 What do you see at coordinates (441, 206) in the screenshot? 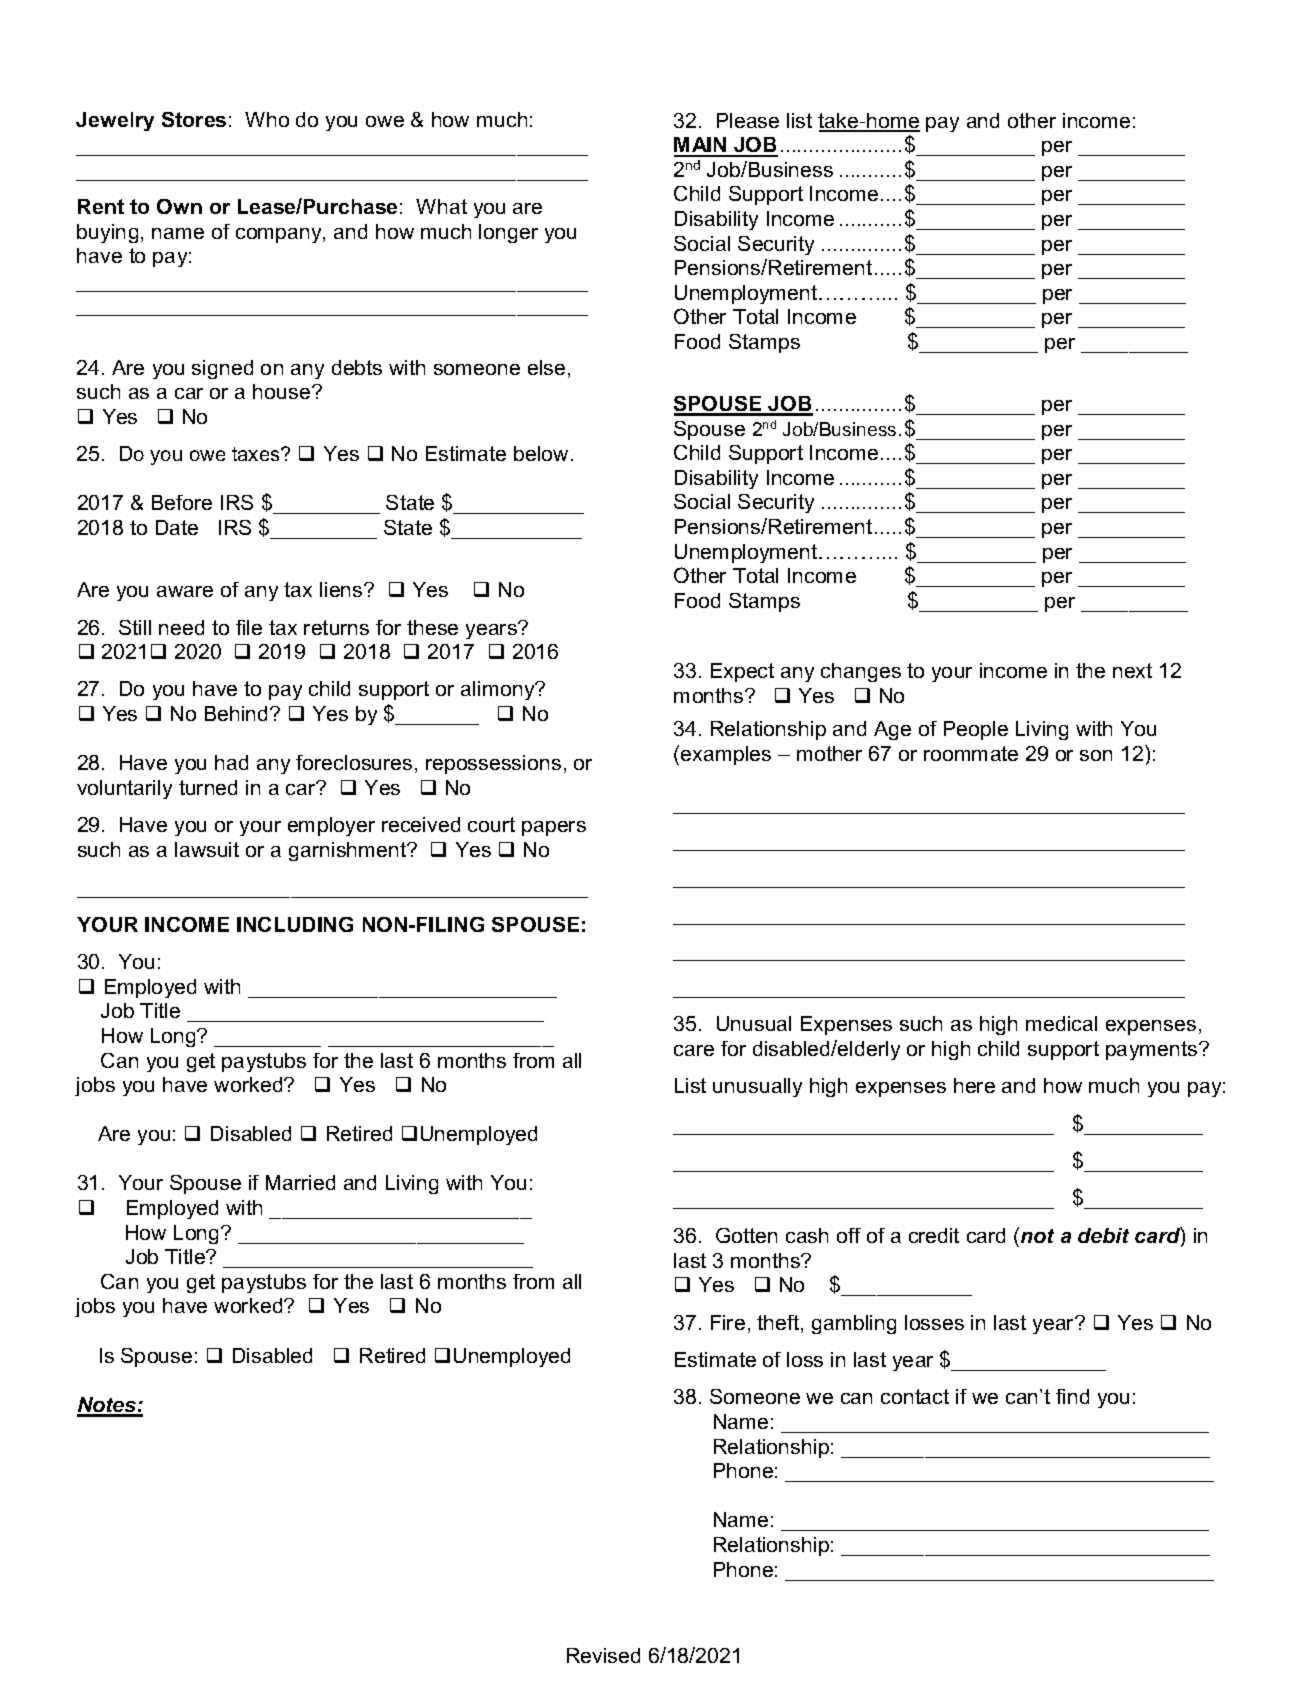
I see `What` at bounding box center [441, 206].
